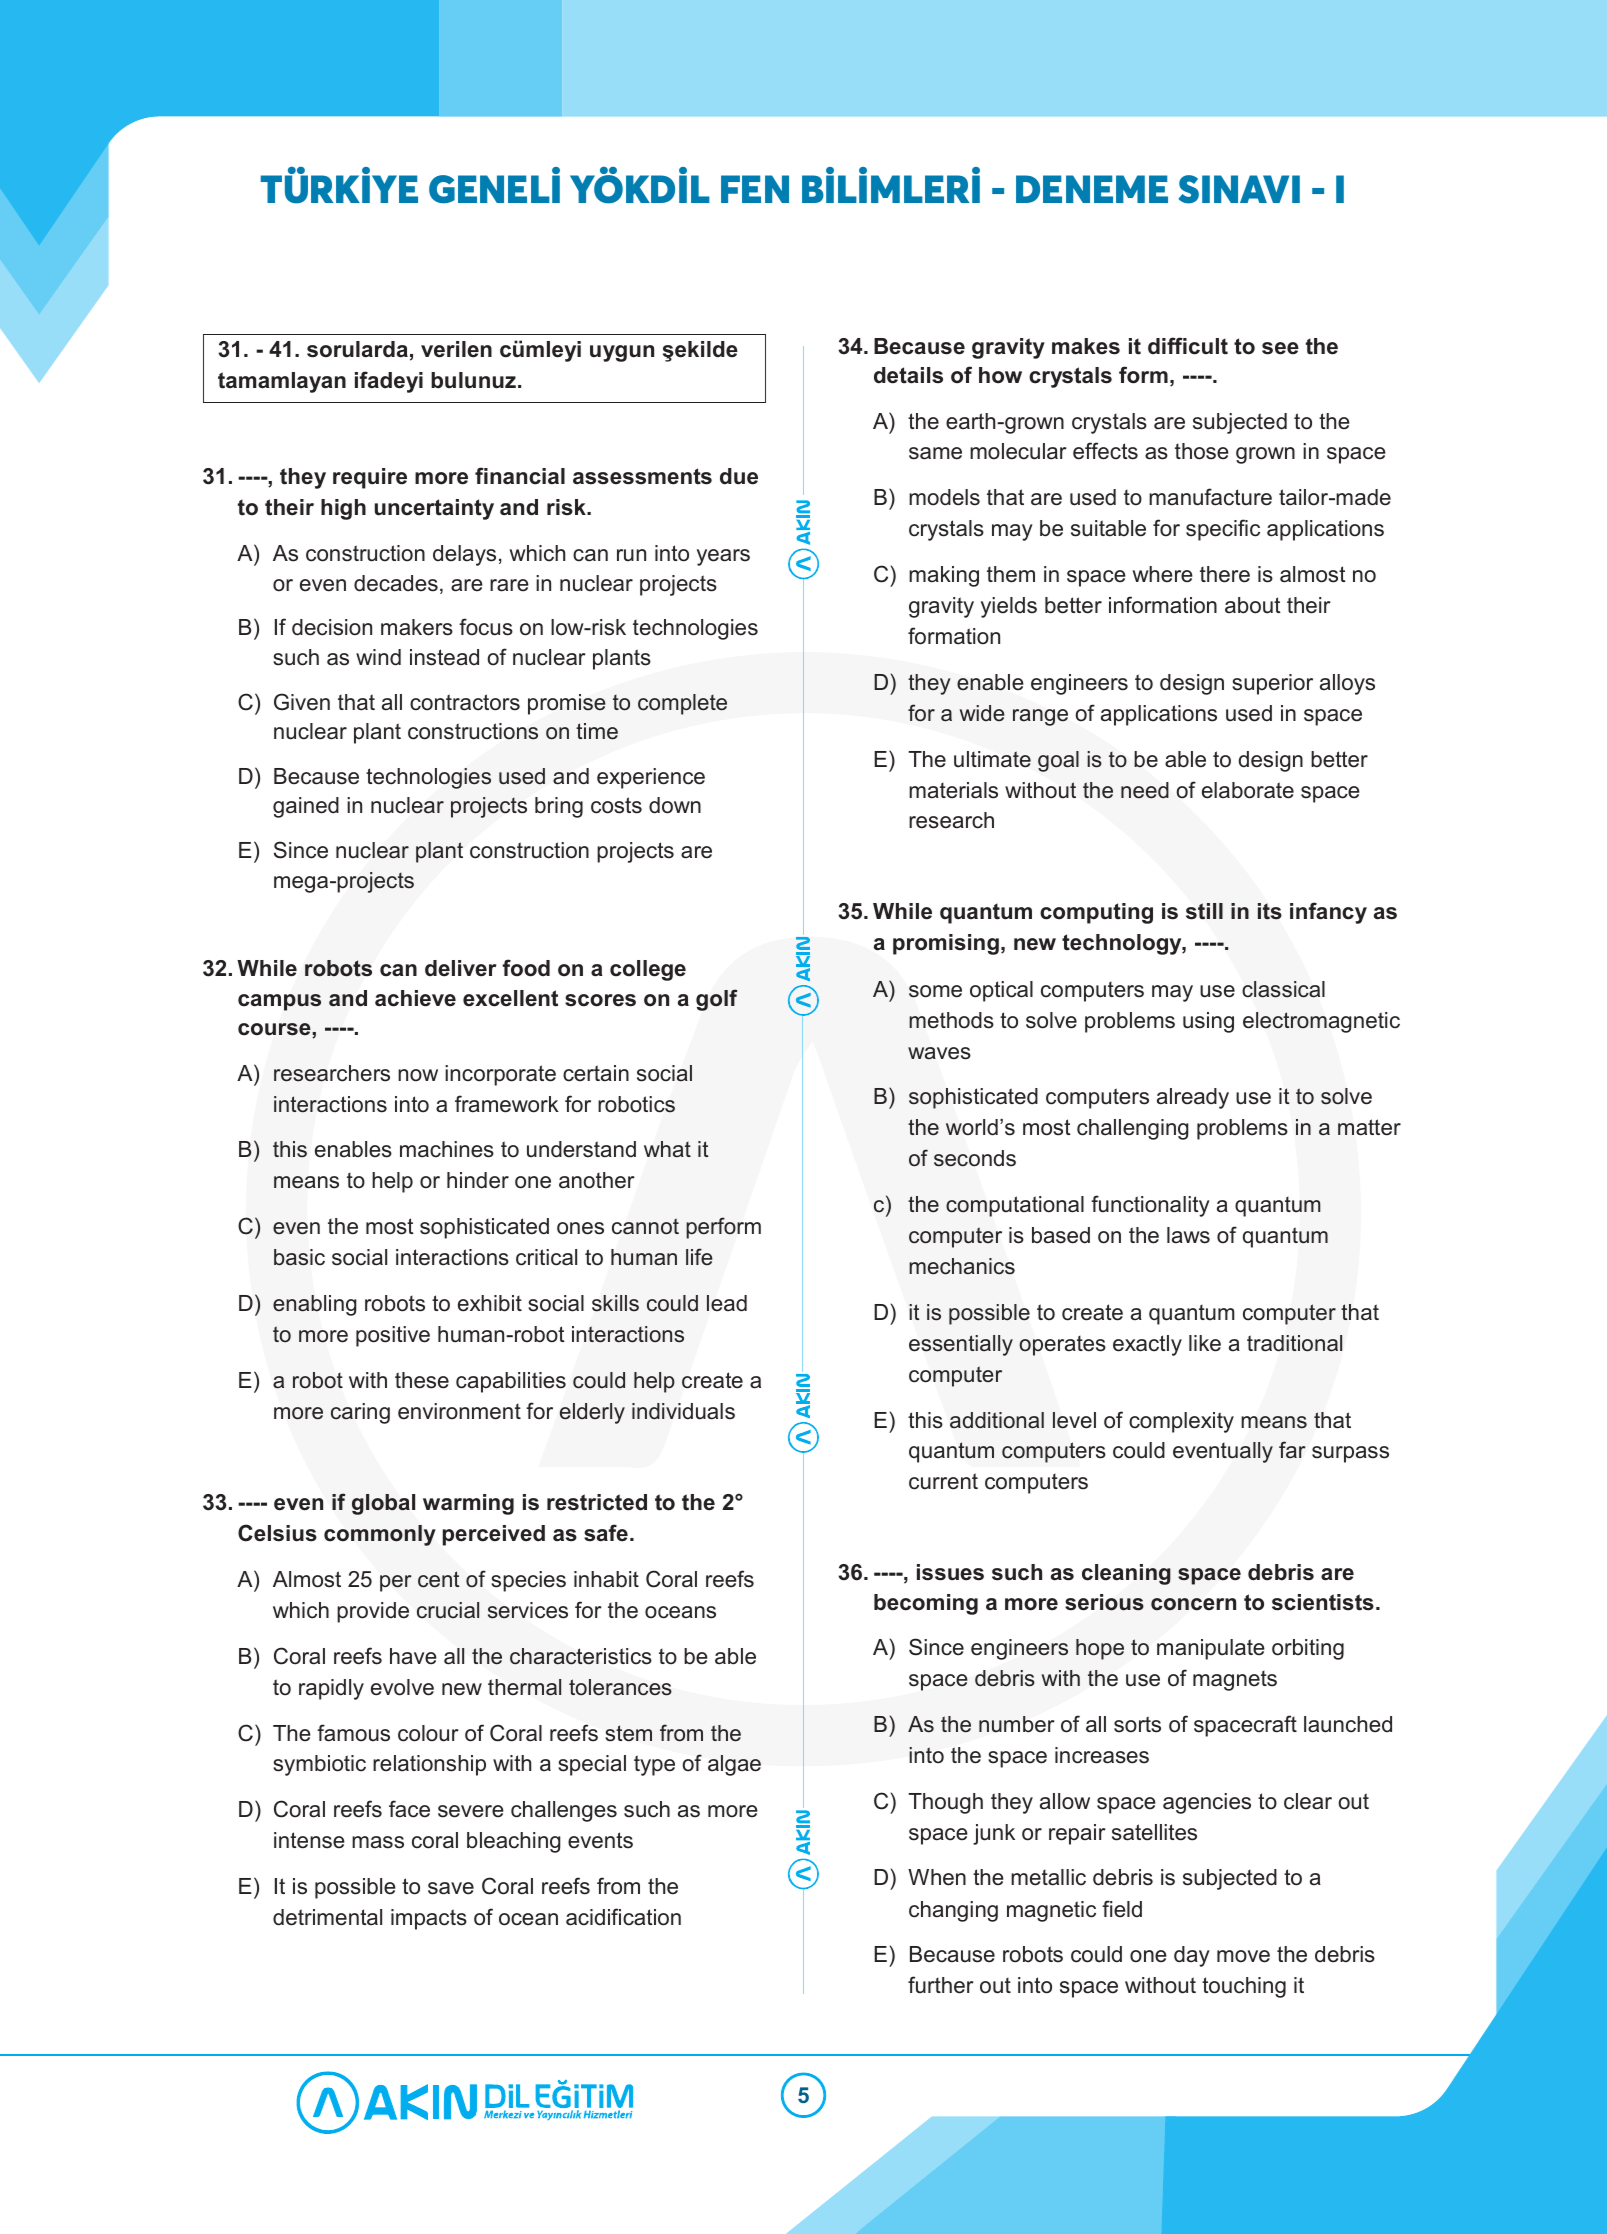  What do you see at coordinates (1280, 348) in the screenshot?
I see `see` at bounding box center [1280, 348].
